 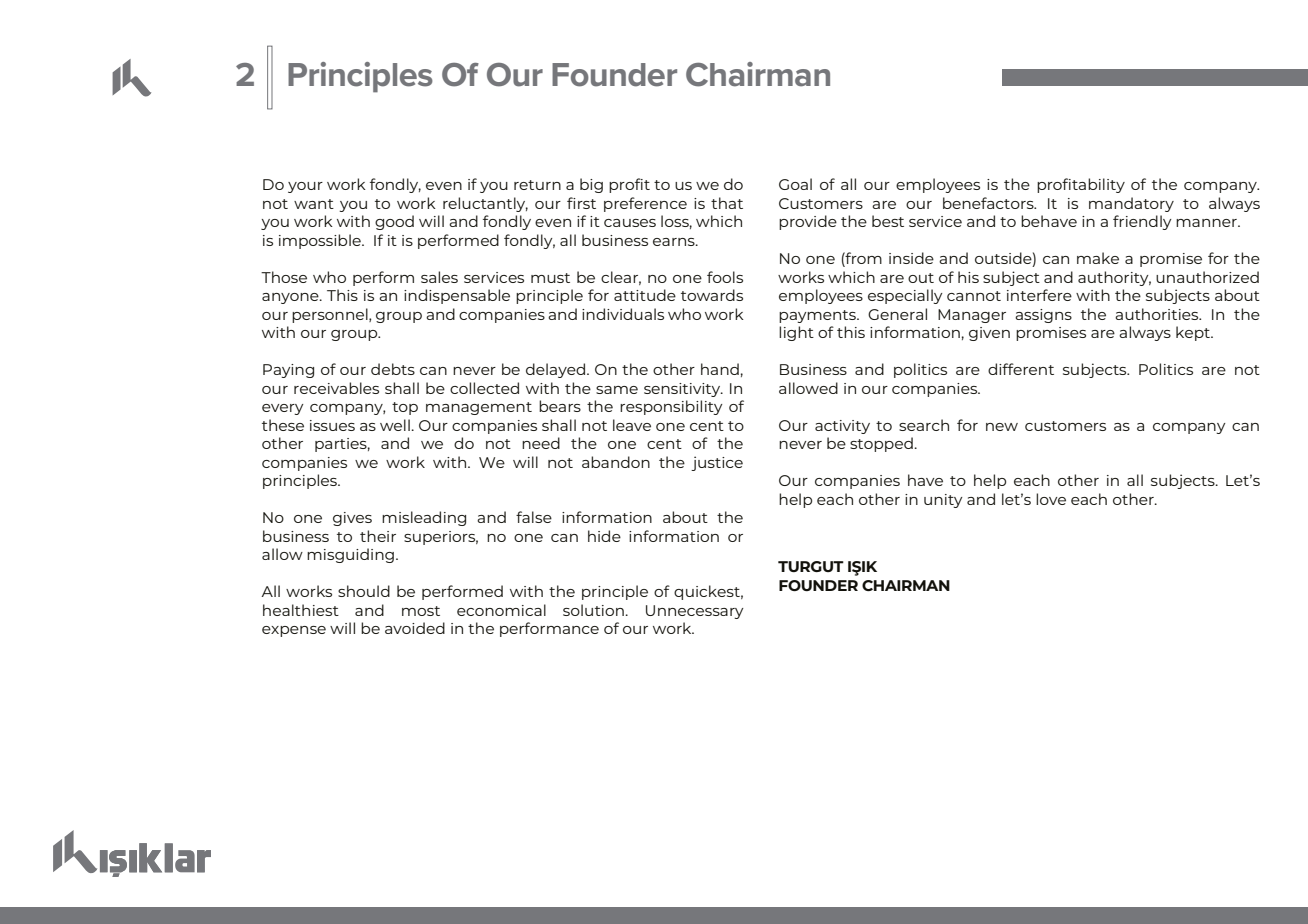 I want to click on that, so click(x=727, y=203).
